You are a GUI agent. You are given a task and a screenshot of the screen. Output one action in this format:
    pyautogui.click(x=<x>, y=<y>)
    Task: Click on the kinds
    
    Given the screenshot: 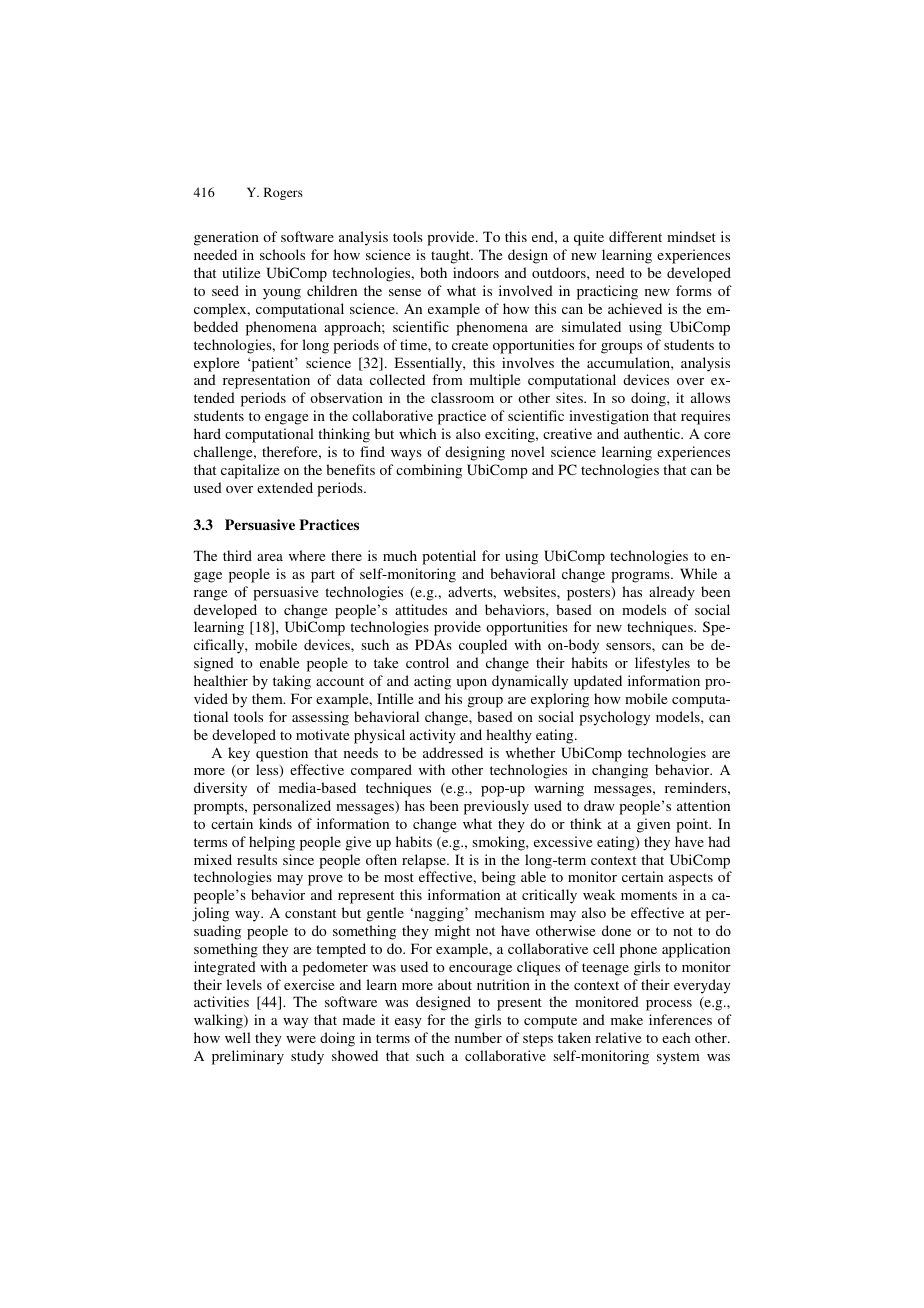 What is the action you would take?
    pyautogui.click(x=275, y=823)
